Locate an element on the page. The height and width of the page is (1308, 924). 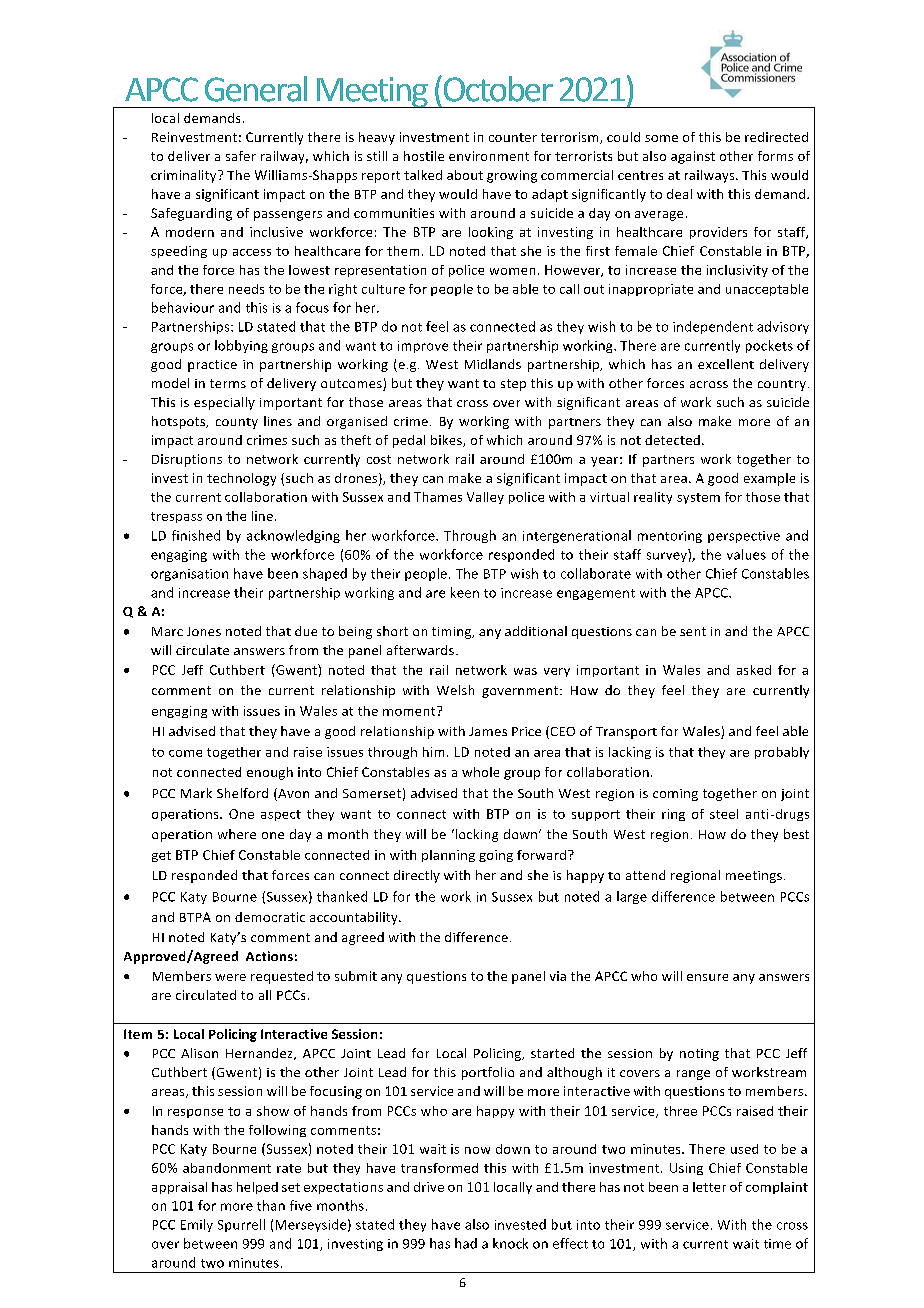
whole is located at coordinates (480, 772).
